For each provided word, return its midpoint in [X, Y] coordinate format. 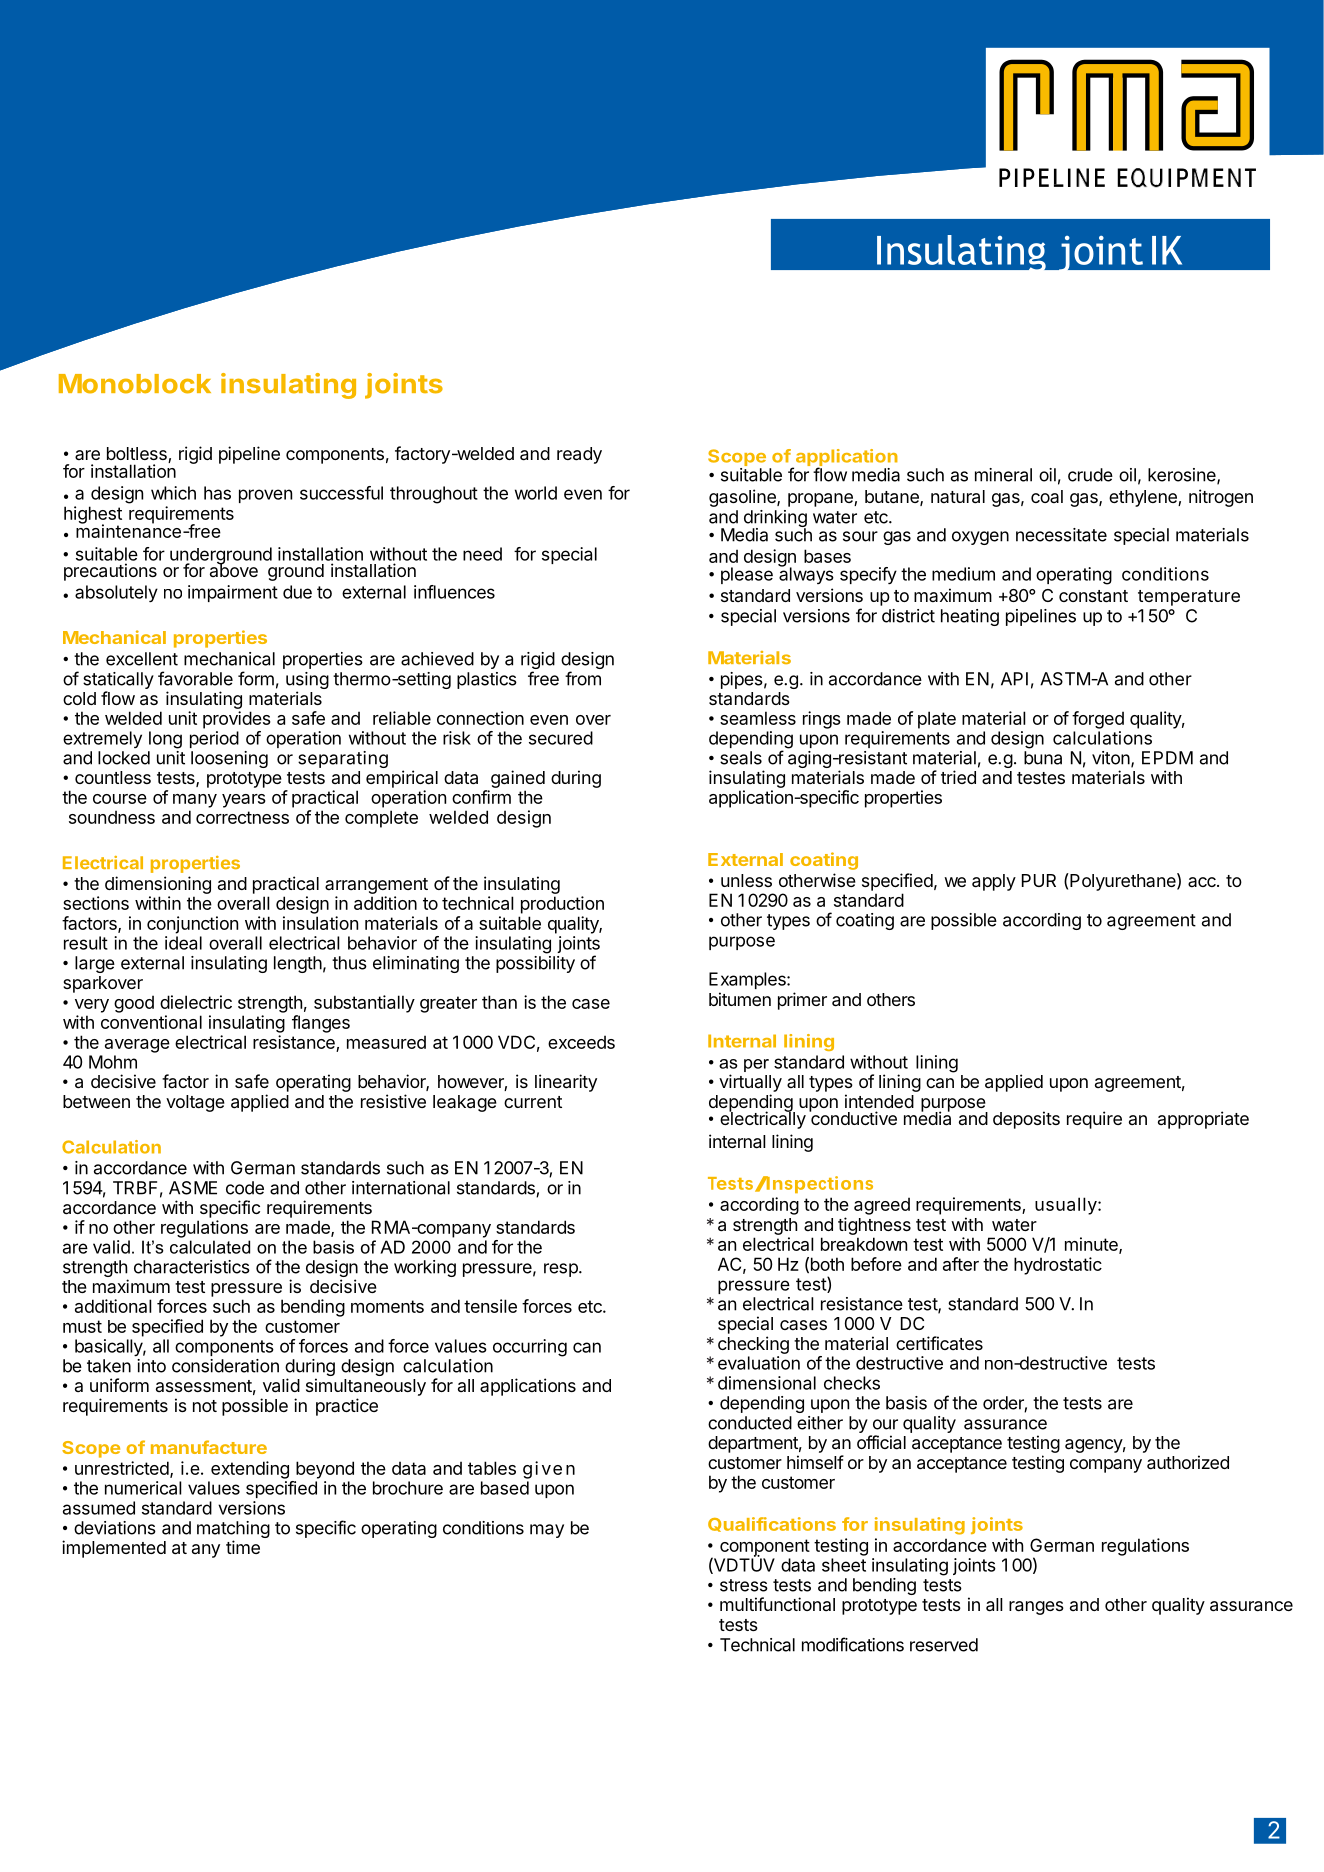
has [217, 493]
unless [746, 880]
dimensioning [158, 885]
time [243, 1547]
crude [1090, 475]
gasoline [743, 498]
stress [744, 1585]
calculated [210, 1247]
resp [562, 1270]
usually [1066, 1206]
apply [994, 882]
